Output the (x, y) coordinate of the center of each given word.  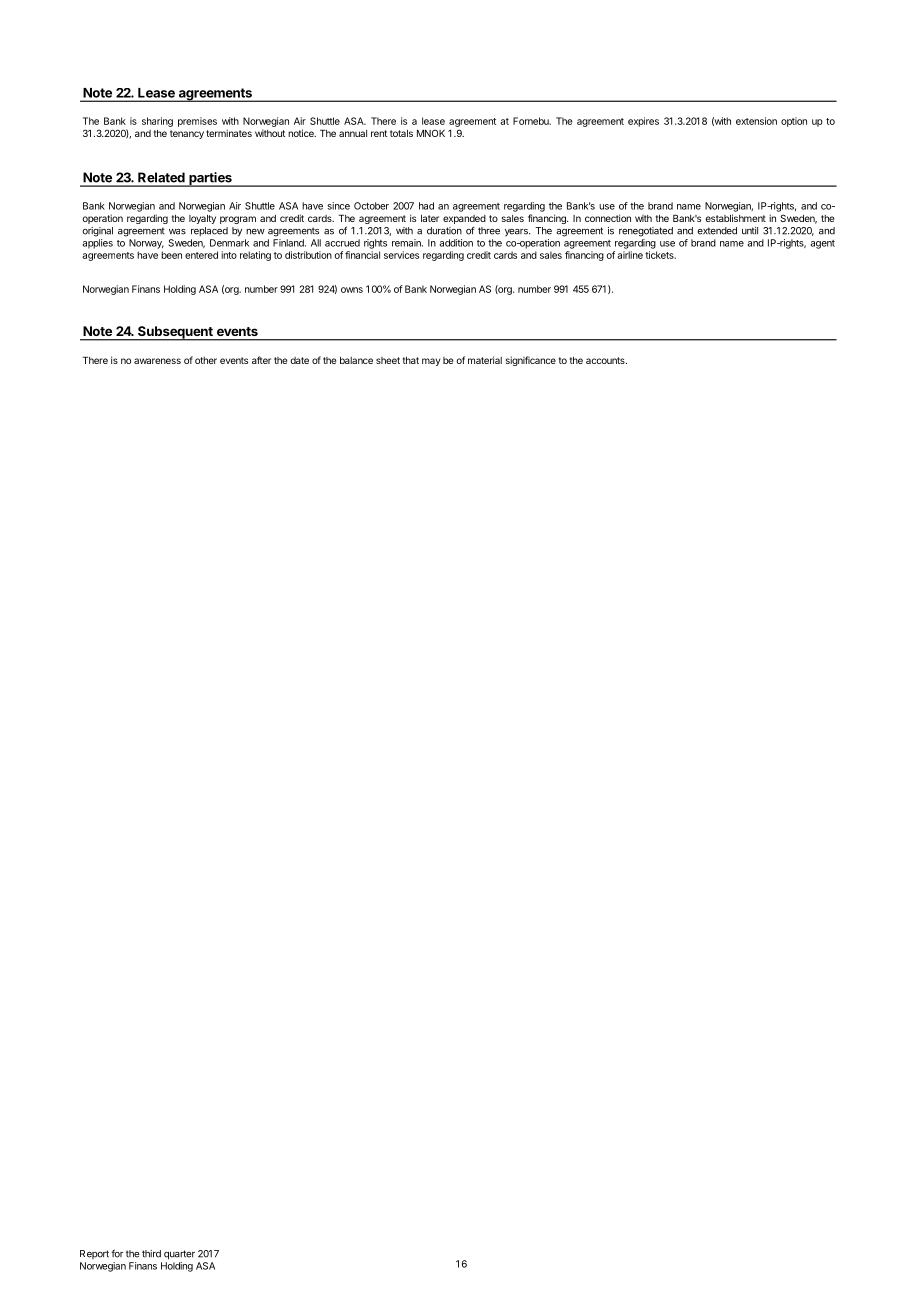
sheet (388, 360)
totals (401, 133)
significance (531, 361)
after (261, 360)
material (485, 360)
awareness (157, 361)
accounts (606, 360)
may (431, 362)
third (151, 1254)
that (411, 360)
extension (756, 121)
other (206, 360)
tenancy (187, 134)
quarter (179, 1255)
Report (94, 1254)
